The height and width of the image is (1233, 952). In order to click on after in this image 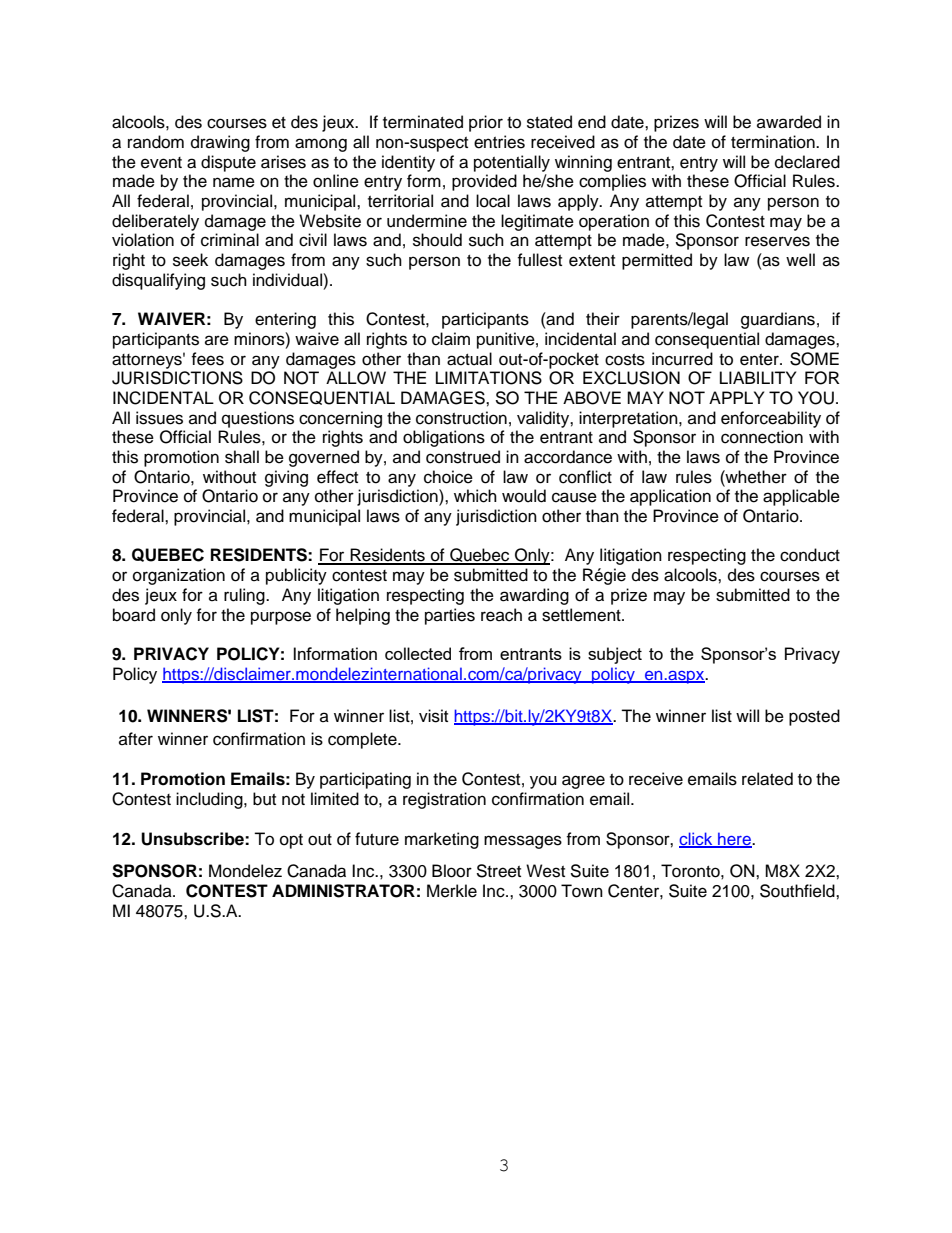, I will do `click(136, 739)`.
